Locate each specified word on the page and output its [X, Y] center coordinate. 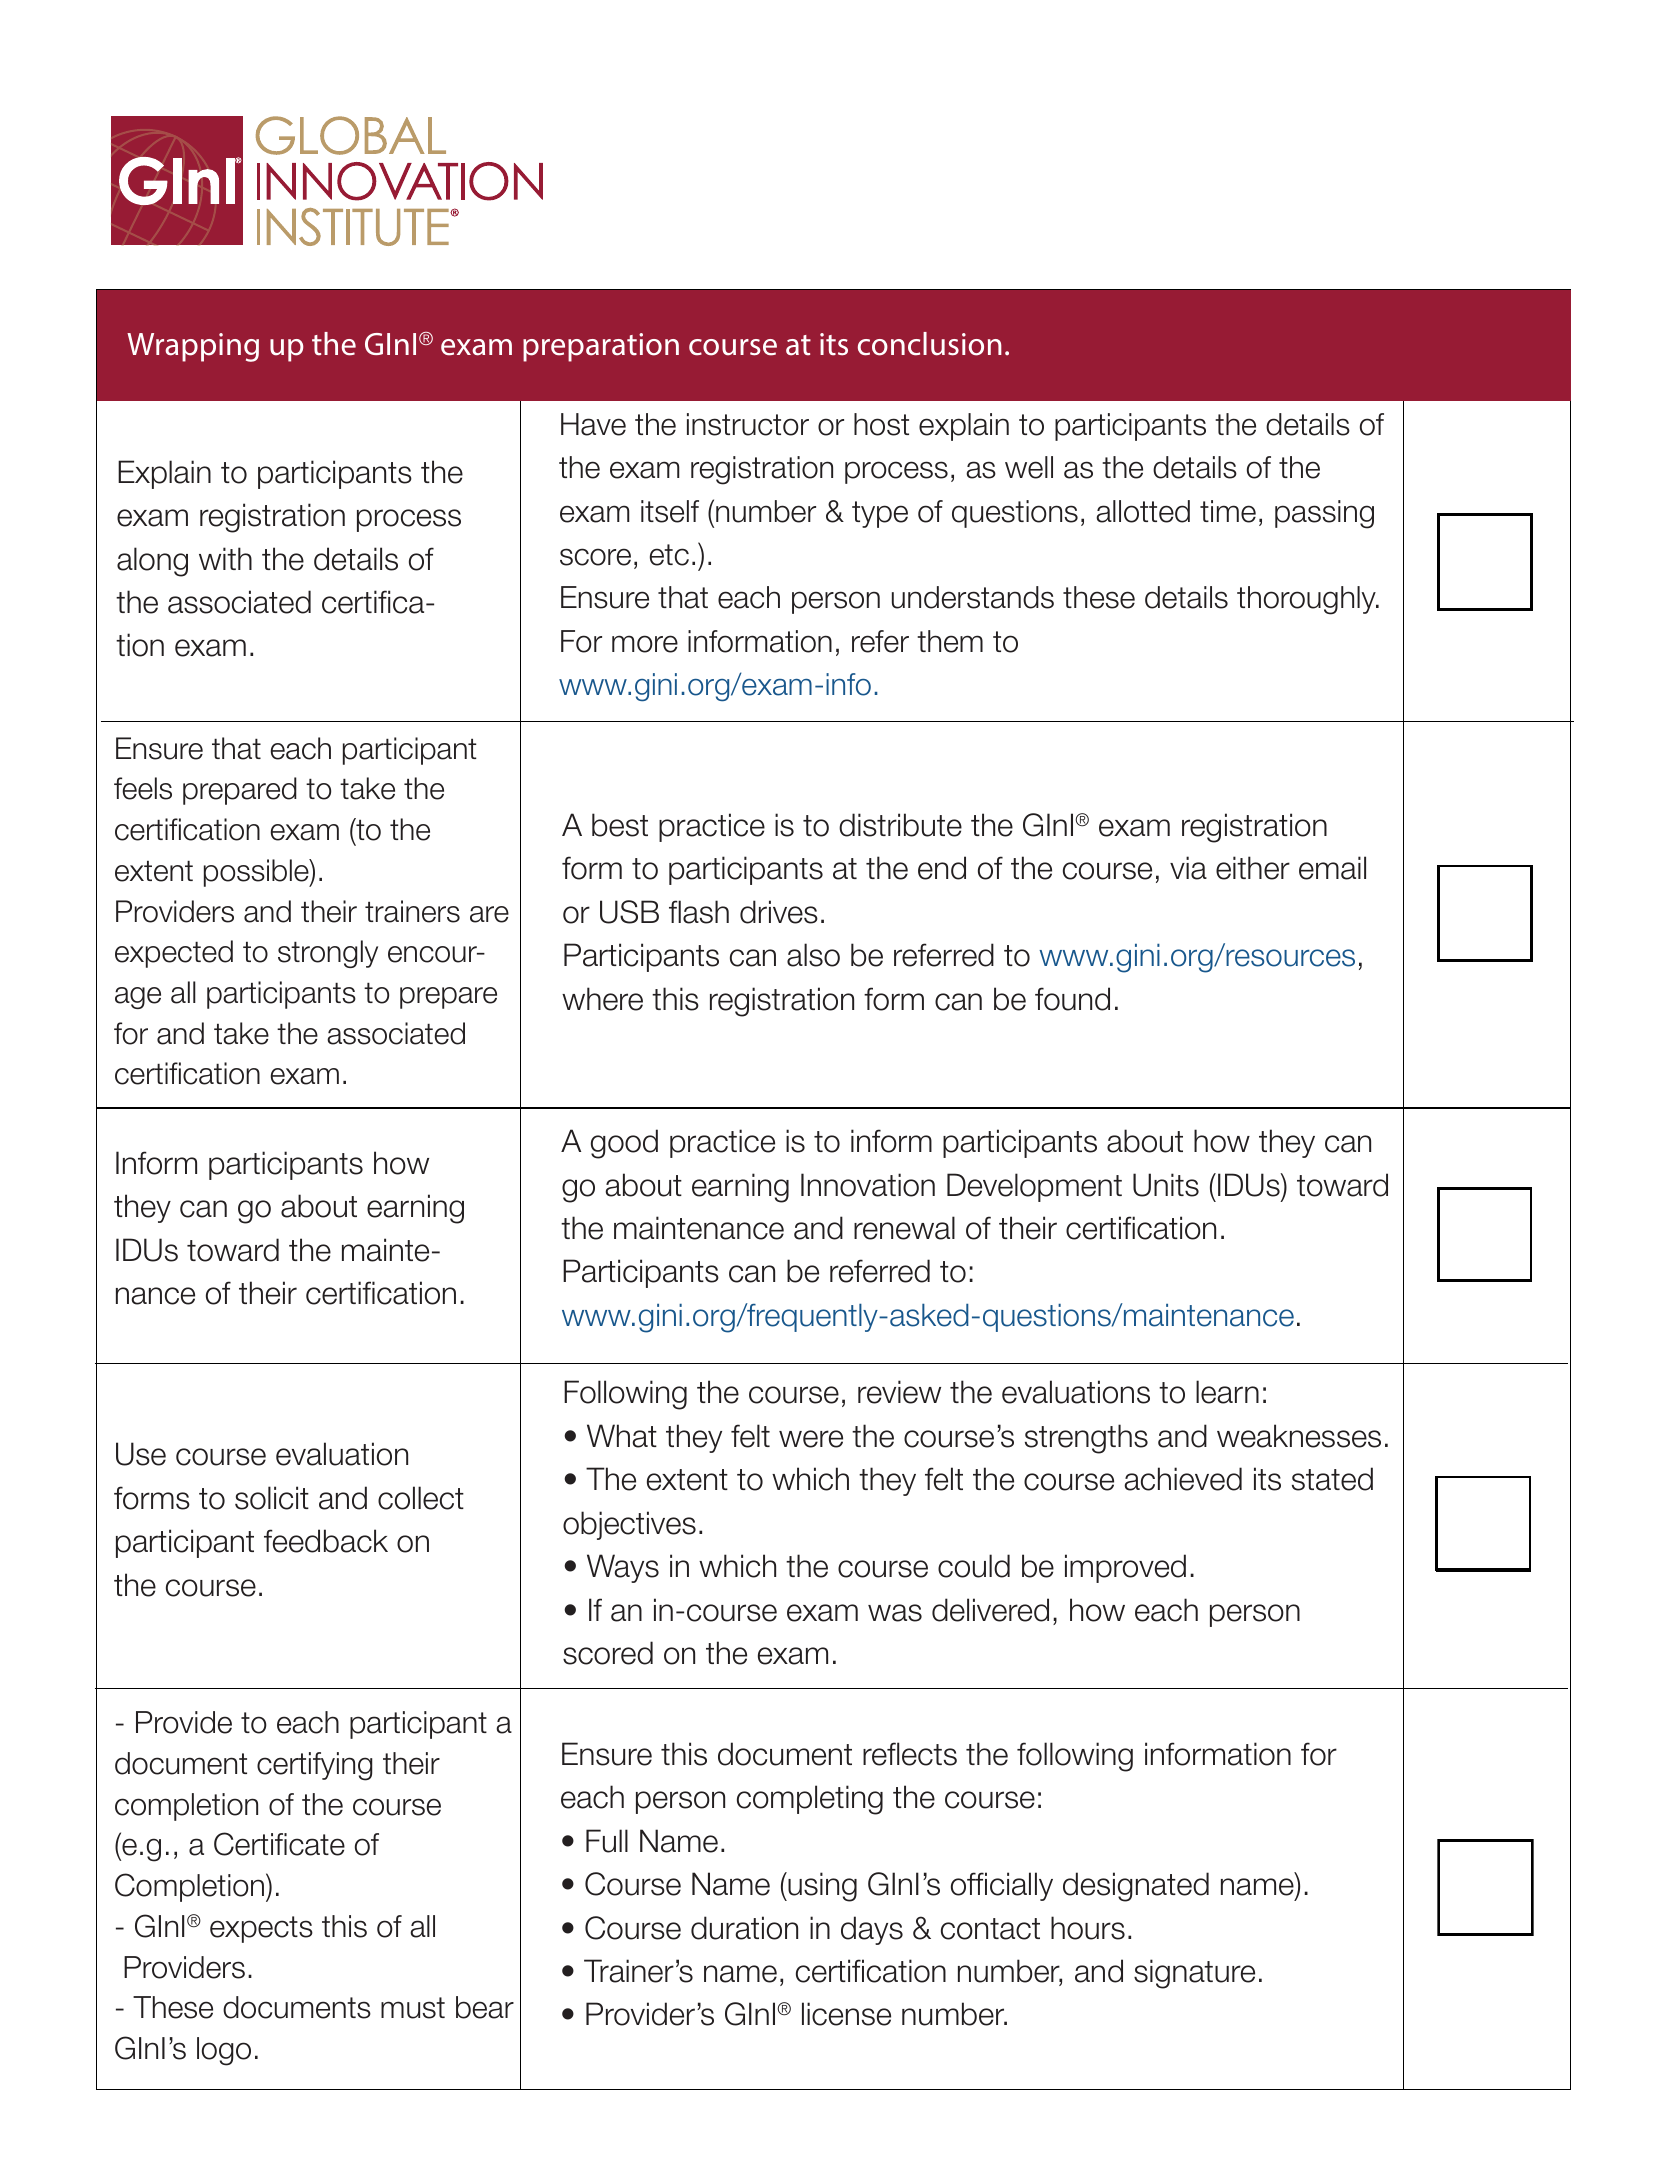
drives [779, 912]
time [1228, 511]
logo [224, 2051]
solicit [272, 1498]
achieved [1183, 1479]
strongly [328, 954]
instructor [748, 424]
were [811, 1439]
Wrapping [193, 347]
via [1188, 868]
